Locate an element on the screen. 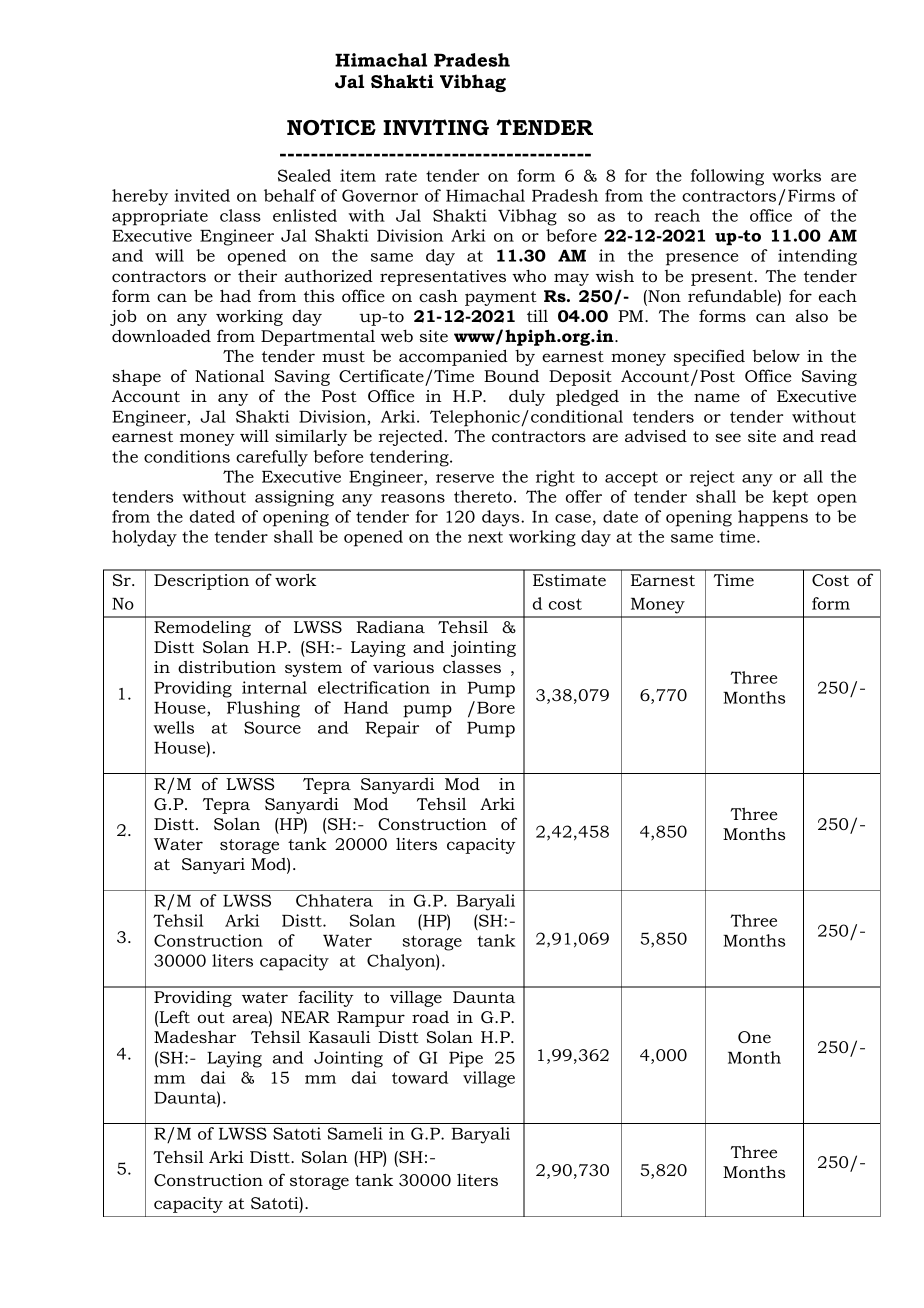  reserve is located at coordinates (465, 478).
